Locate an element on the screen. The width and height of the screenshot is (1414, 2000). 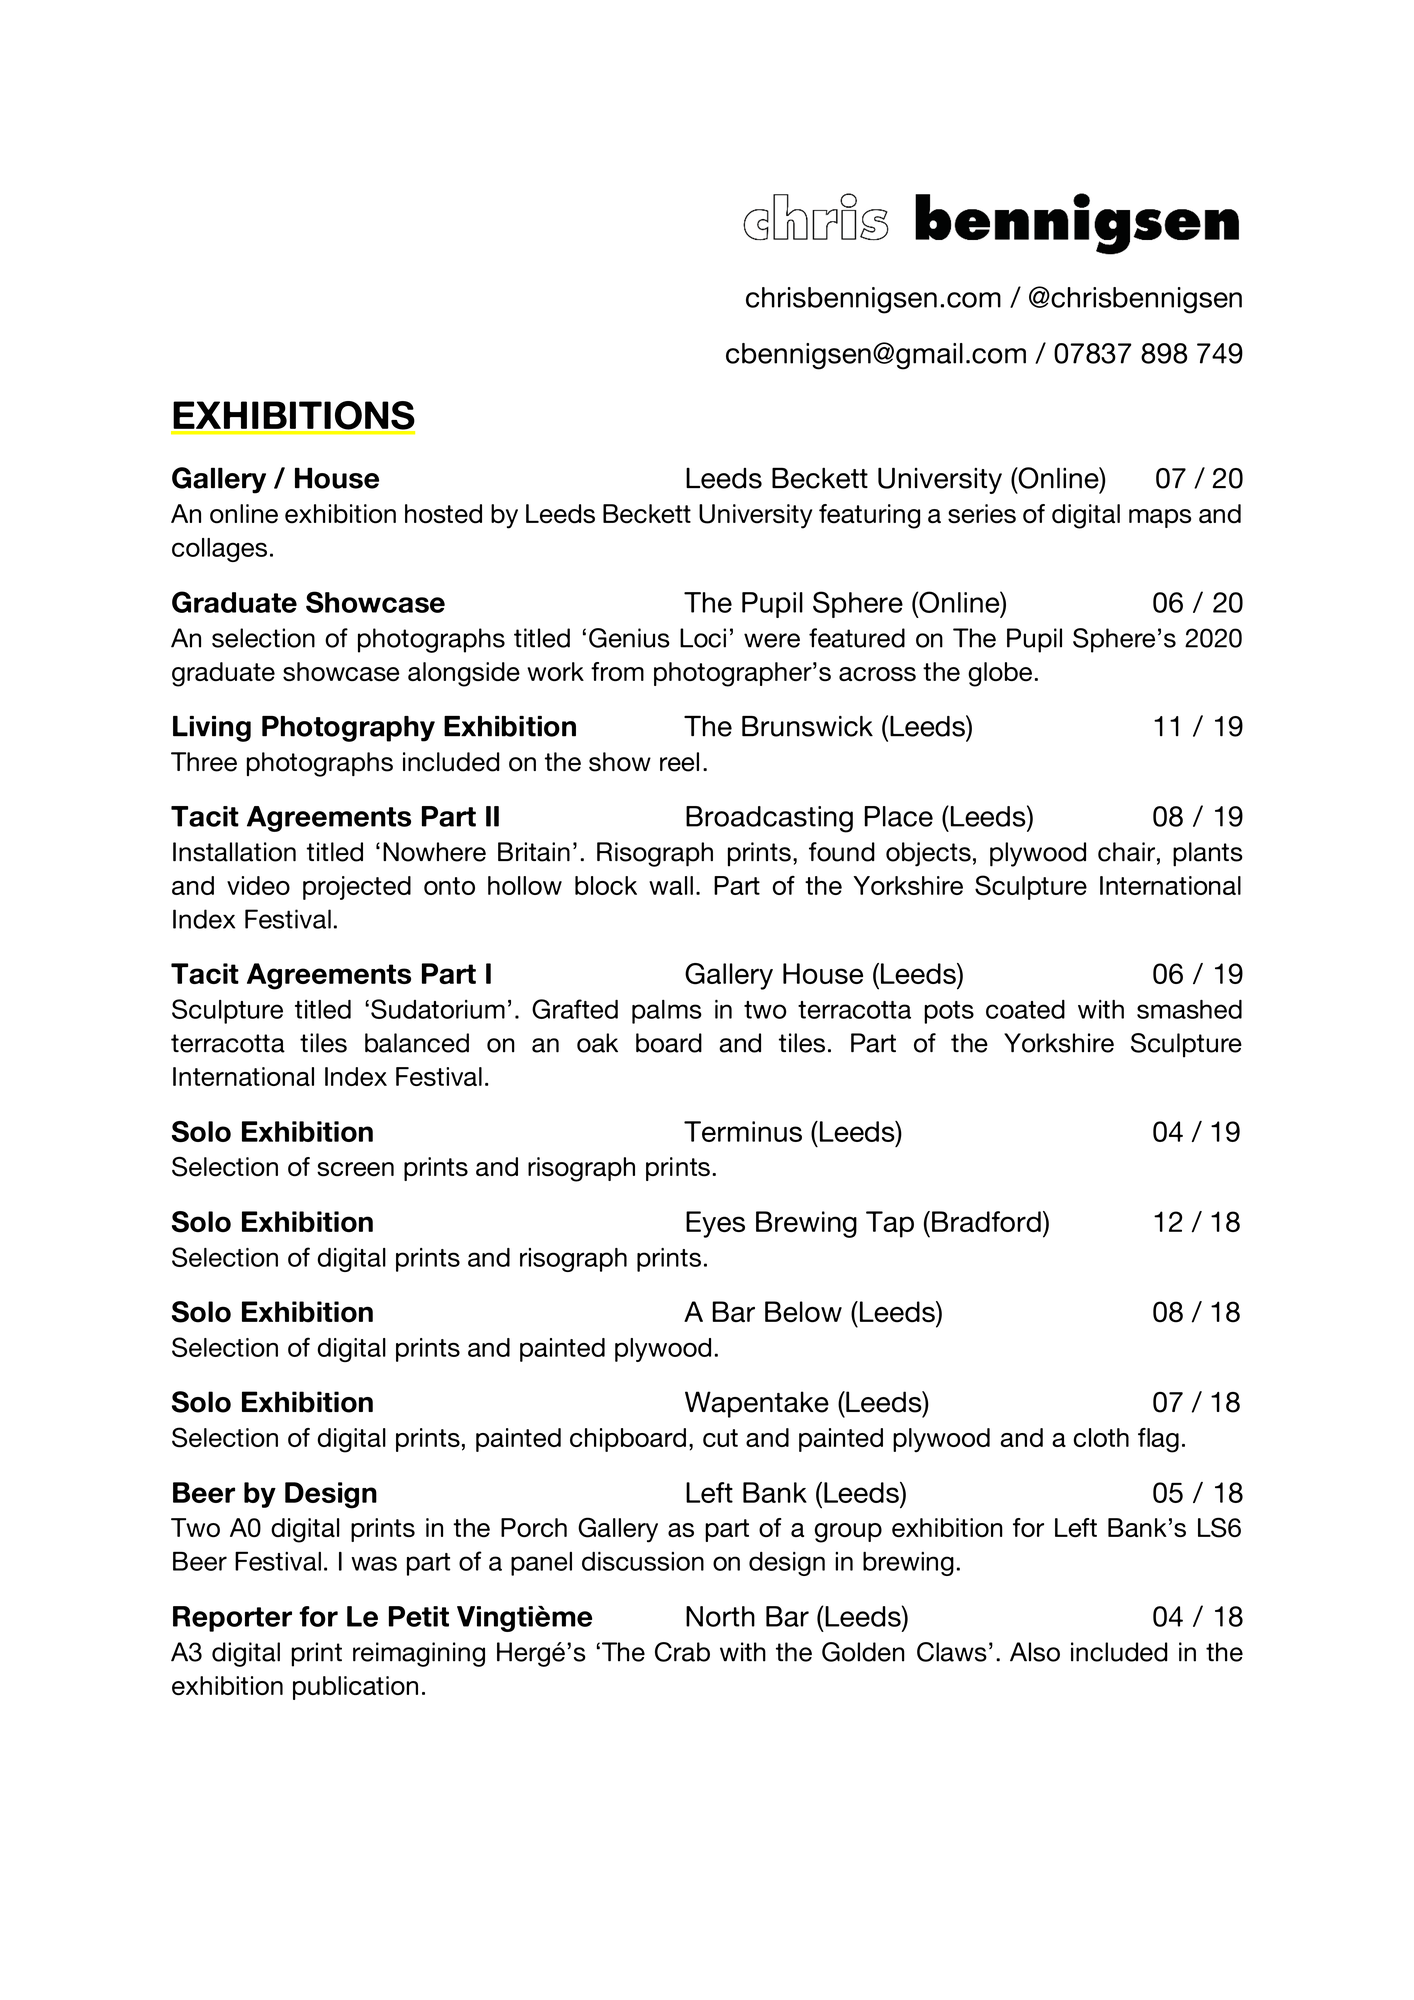
coated is located at coordinates (1025, 1009).
